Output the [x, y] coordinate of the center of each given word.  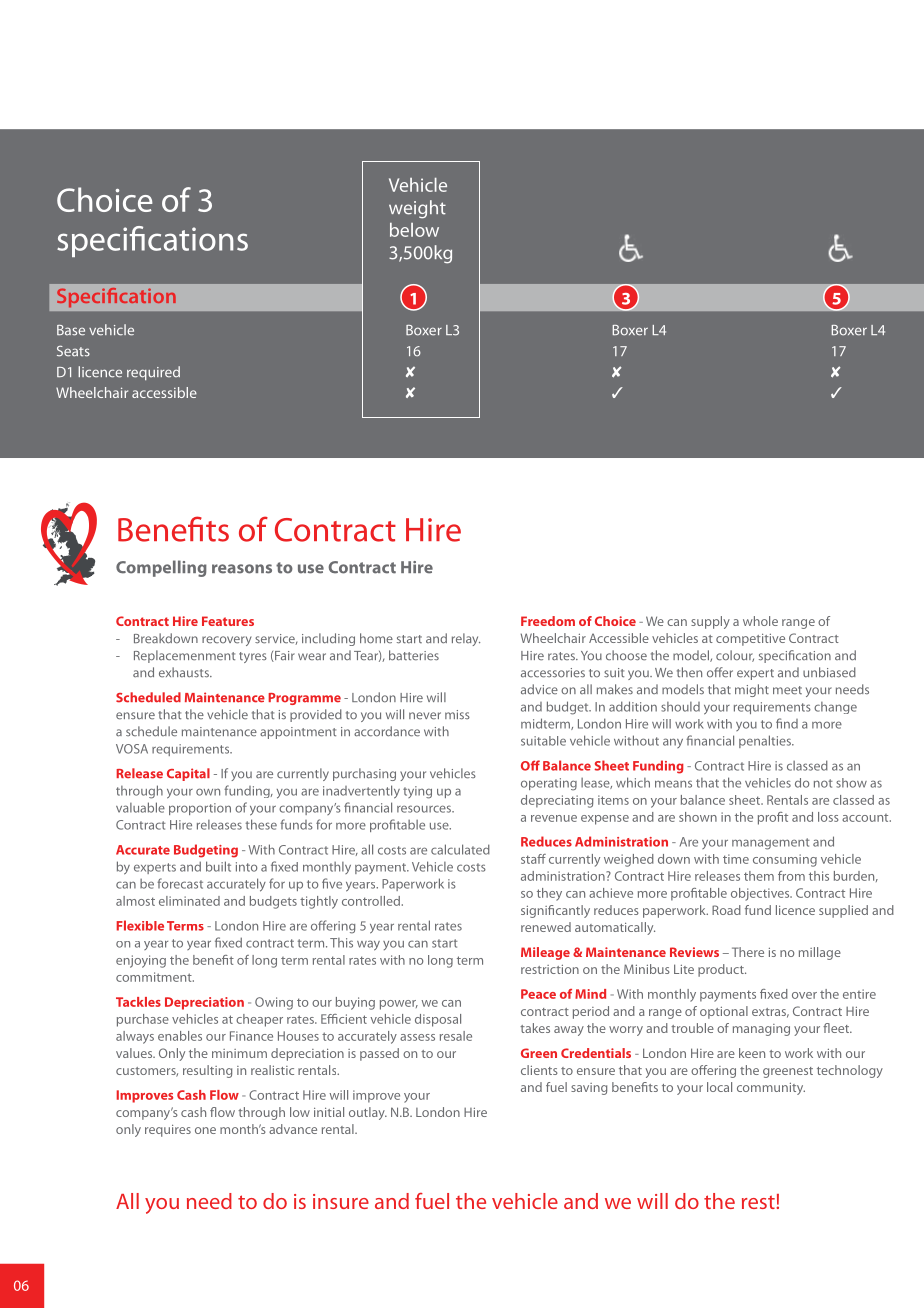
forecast [180, 883]
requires [168, 1131]
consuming [785, 860]
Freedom [548, 621]
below [414, 230]
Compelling [161, 568]
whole [760, 621]
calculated [460, 849]
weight [417, 209]
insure [341, 1201]
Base [71, 330]
